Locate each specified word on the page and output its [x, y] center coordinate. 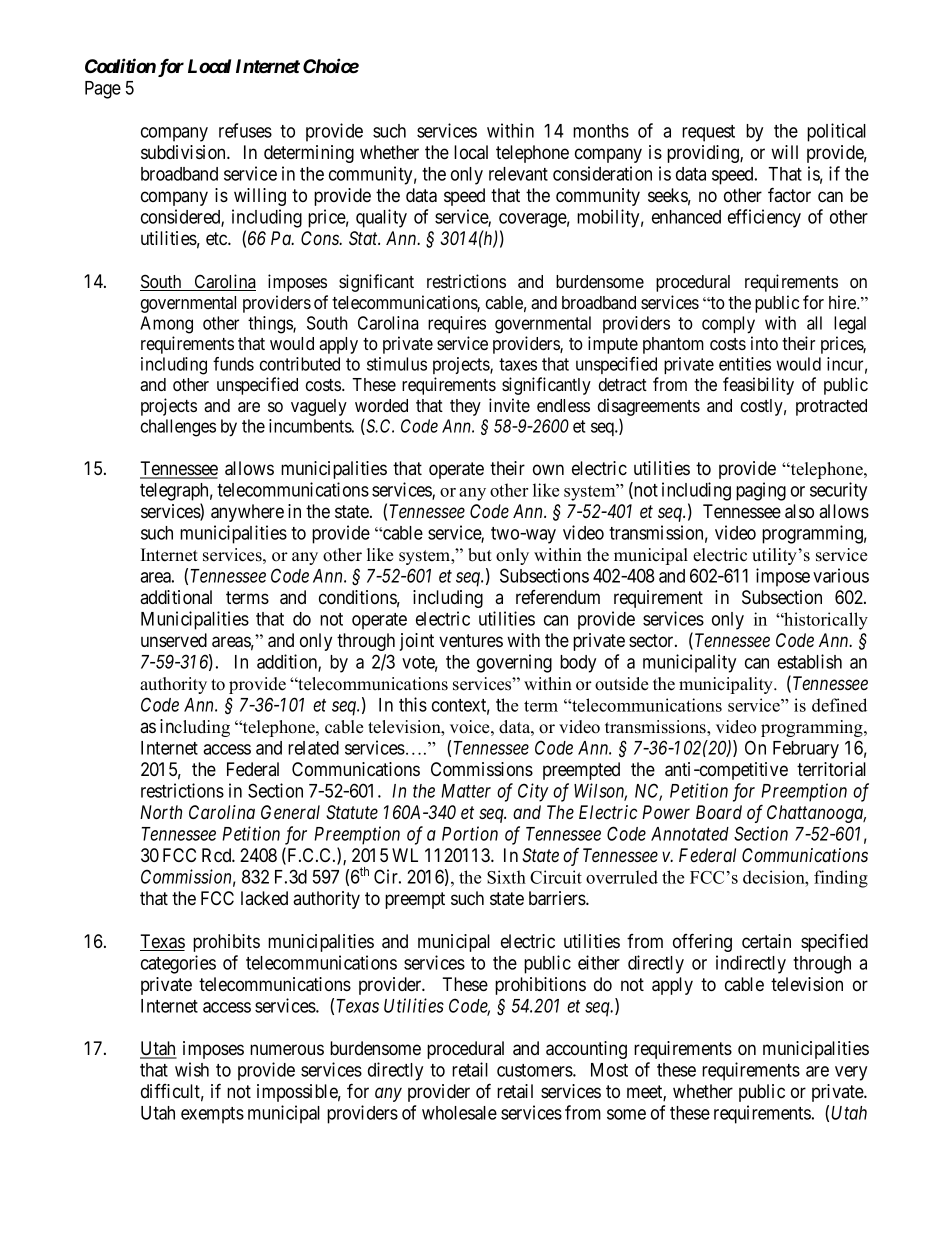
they [465, 407]
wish [192, 1069]
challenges [178, 428]
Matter [466, 791]
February [806, 750]
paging [761, 491]
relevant [518, 174]
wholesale [459, 1113]
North [161, 812]
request [708, 133]
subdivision [184, 152]
